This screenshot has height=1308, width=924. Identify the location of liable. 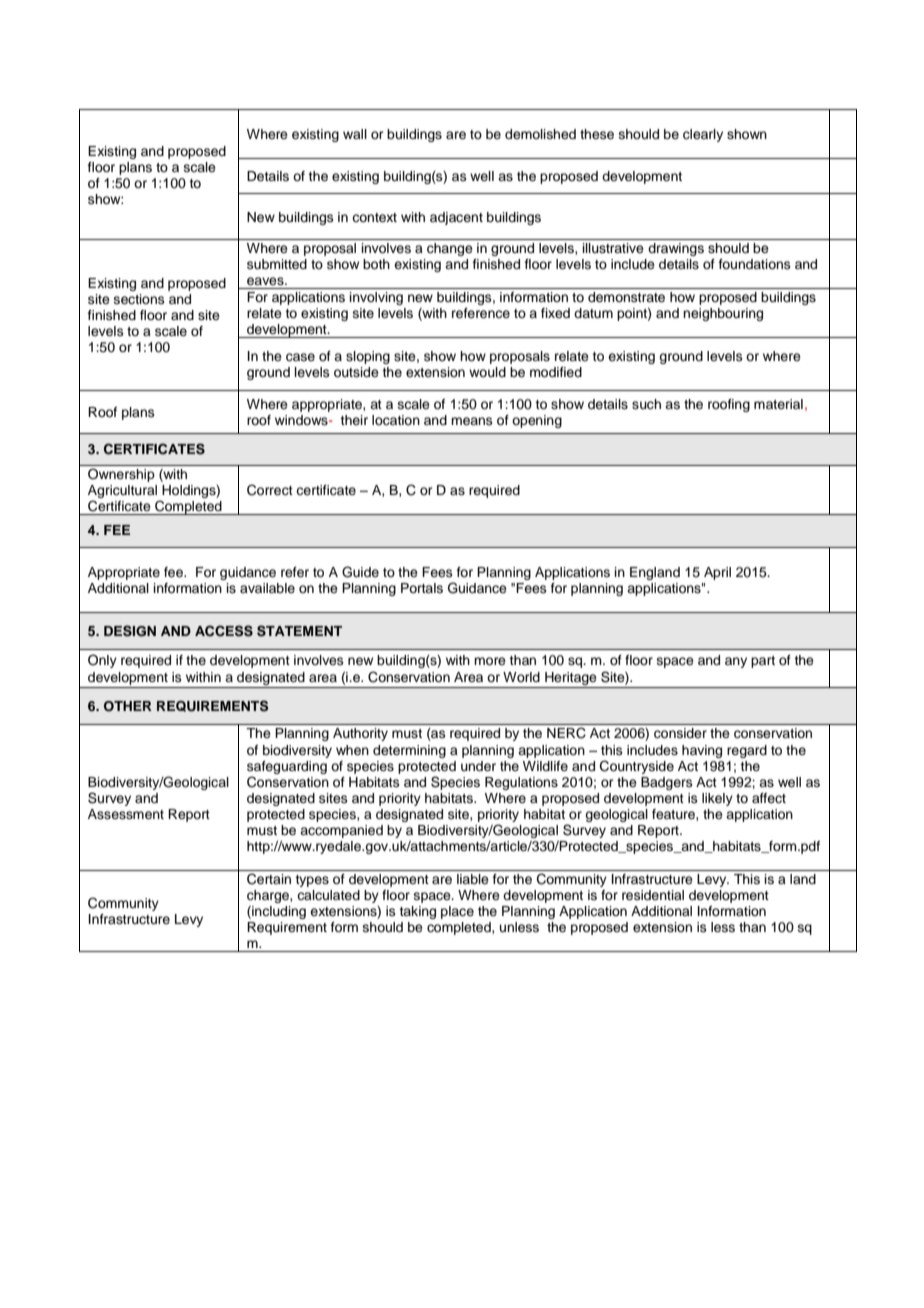
(473, 879).
